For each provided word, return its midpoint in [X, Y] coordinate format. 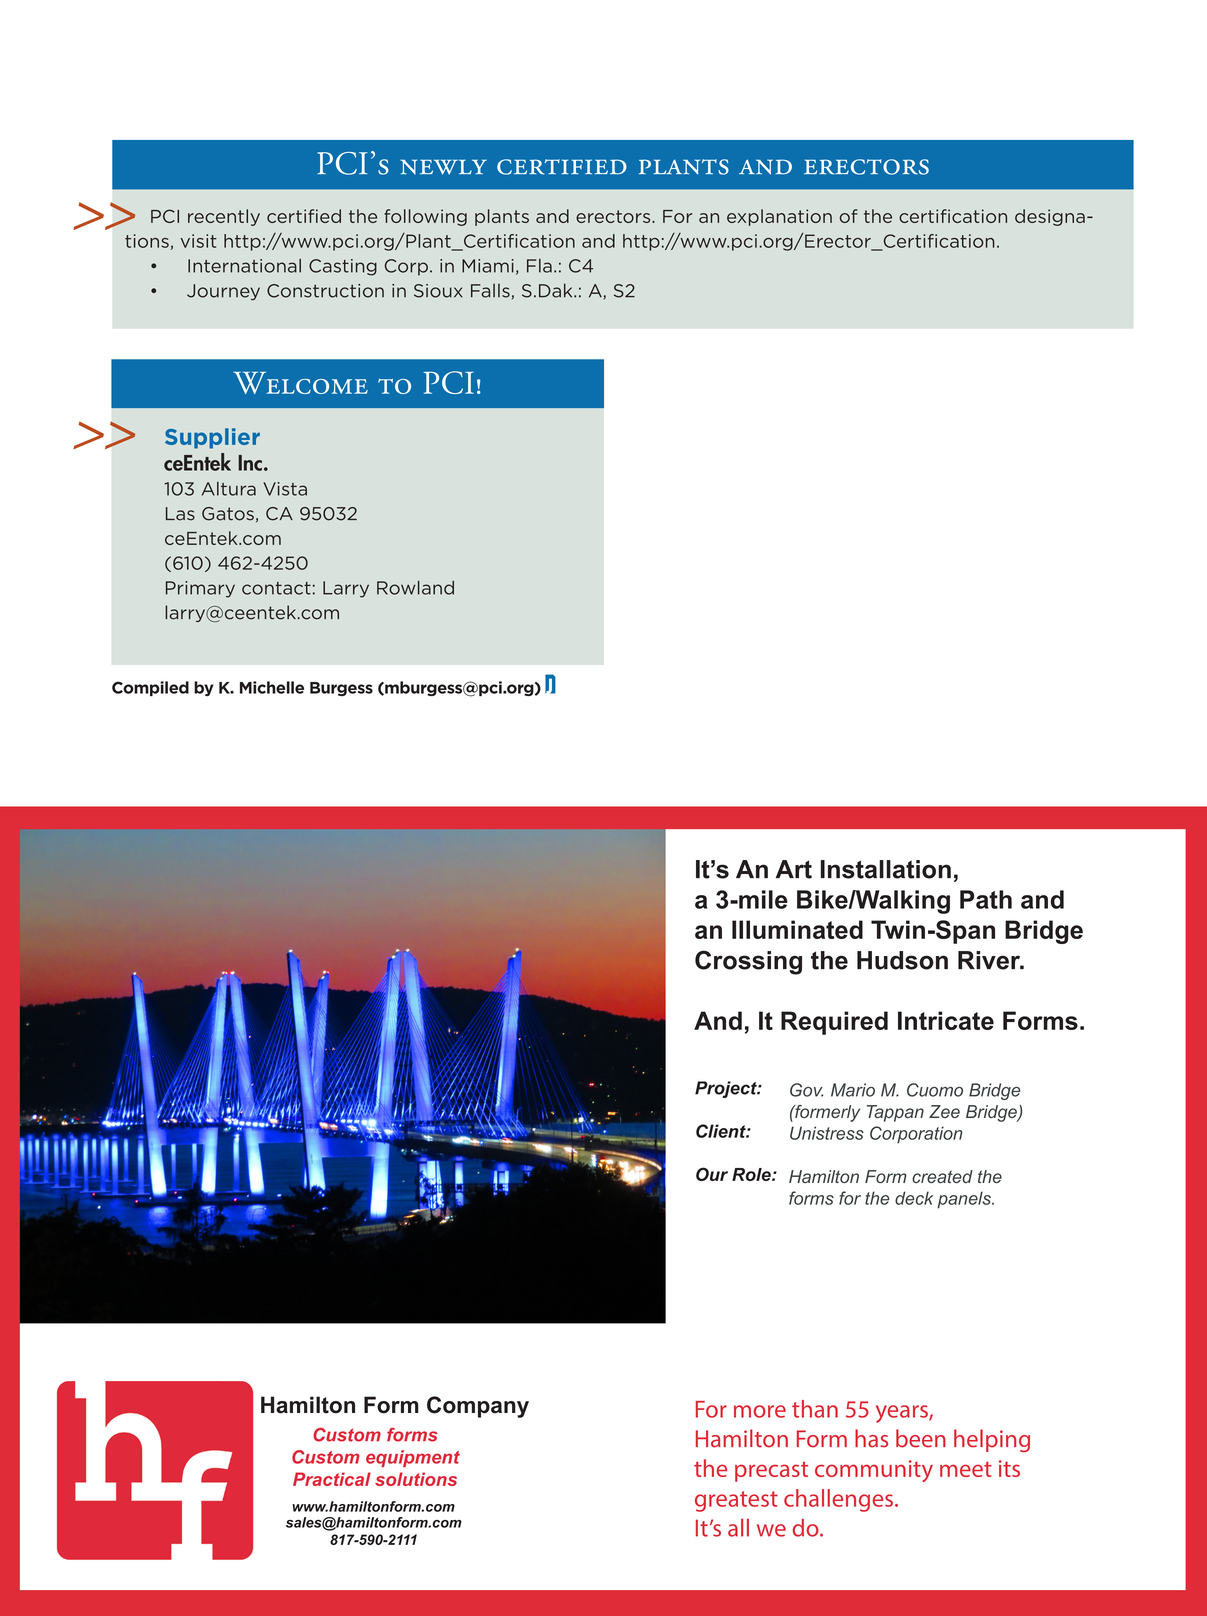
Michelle [272, 687]
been [921, 1438]
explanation [779, 217]
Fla [539, 266]
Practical [332, 1479]
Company [478, 1407]
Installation [886, 869]
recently [224, 217]
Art [794, 869]
